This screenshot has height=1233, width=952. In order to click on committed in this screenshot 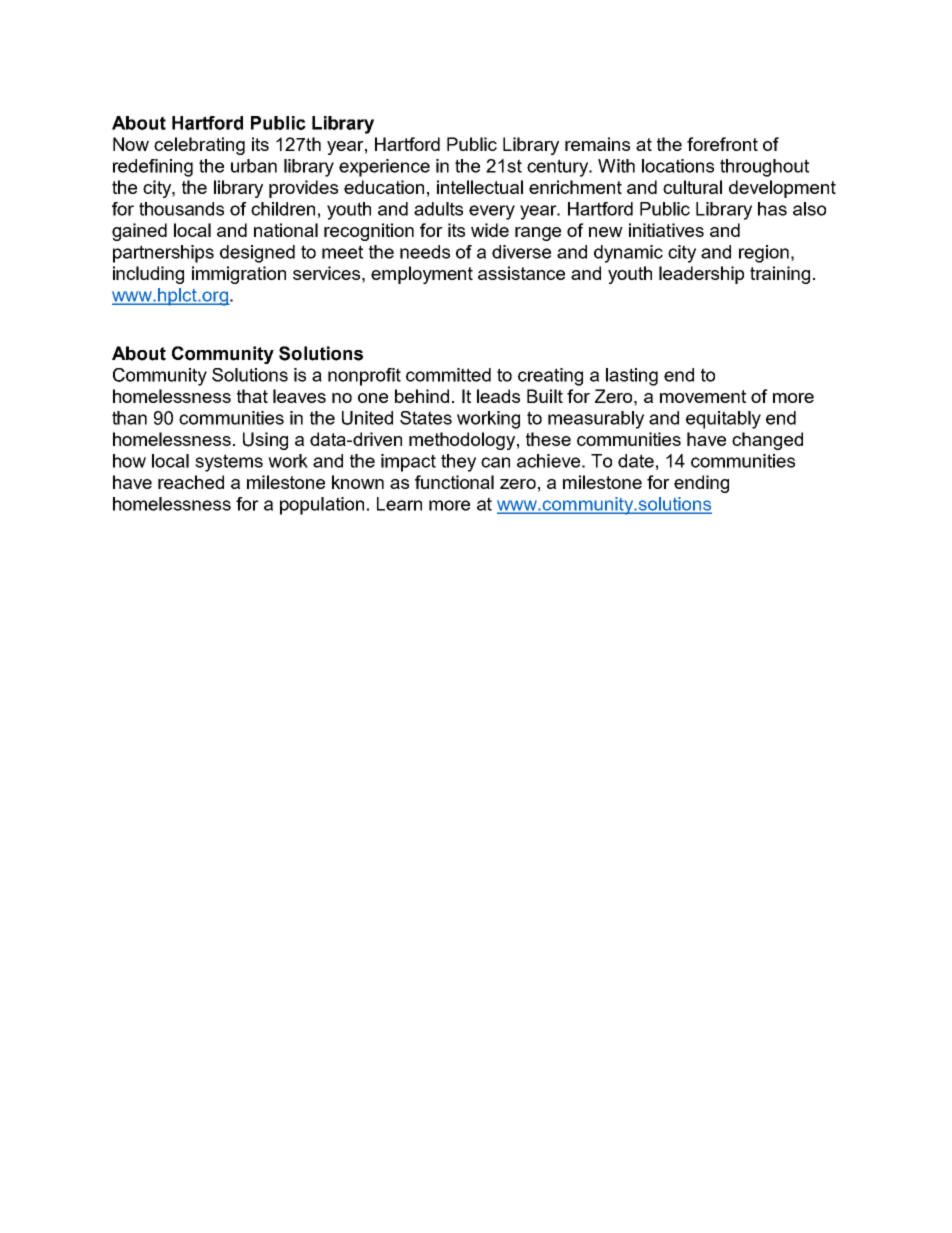, I will do `click(448, 375)`.
